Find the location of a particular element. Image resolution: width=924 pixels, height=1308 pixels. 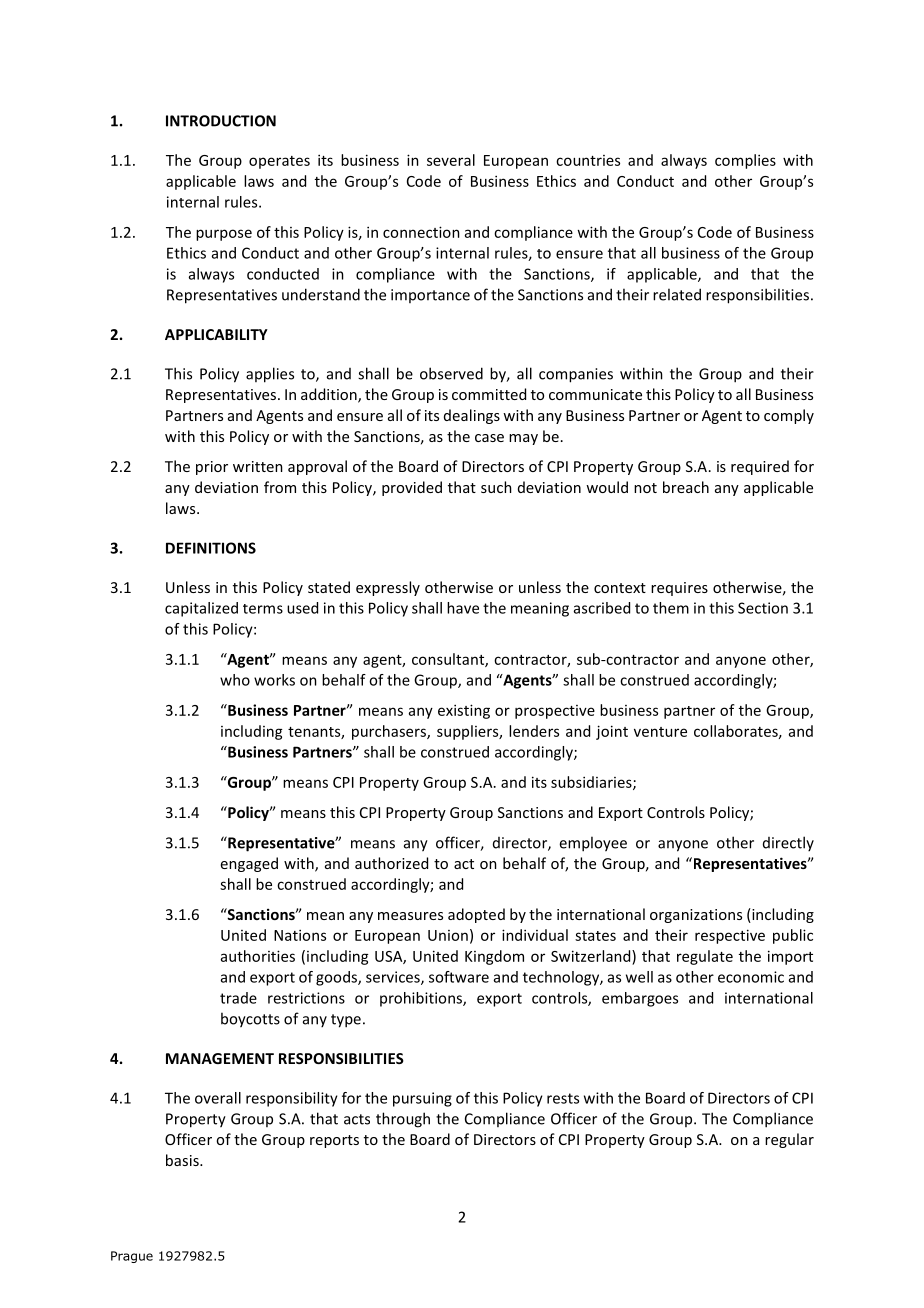

engaged is located at coordinates (249, 864).
